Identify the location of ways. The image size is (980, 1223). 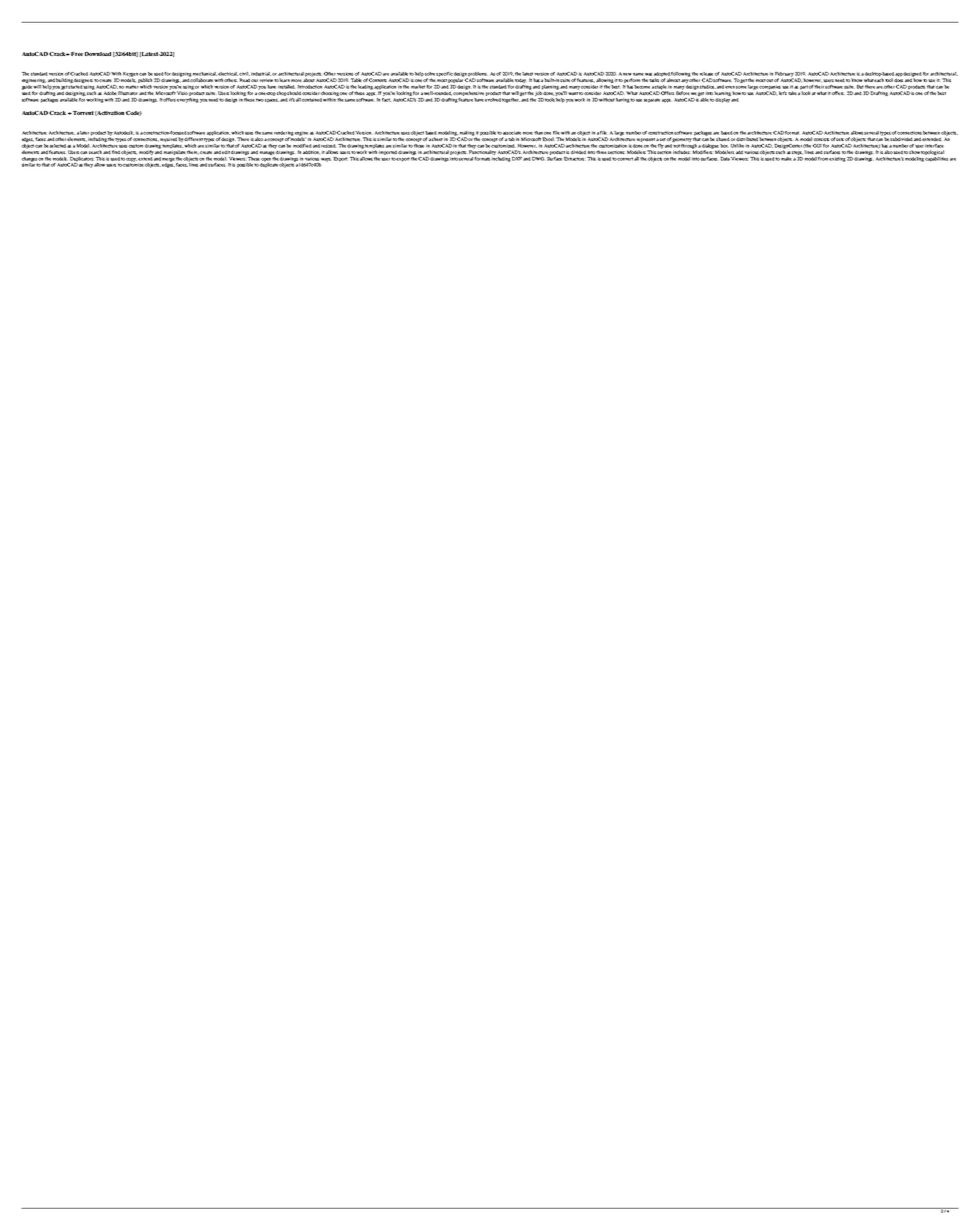
(326, 160).
